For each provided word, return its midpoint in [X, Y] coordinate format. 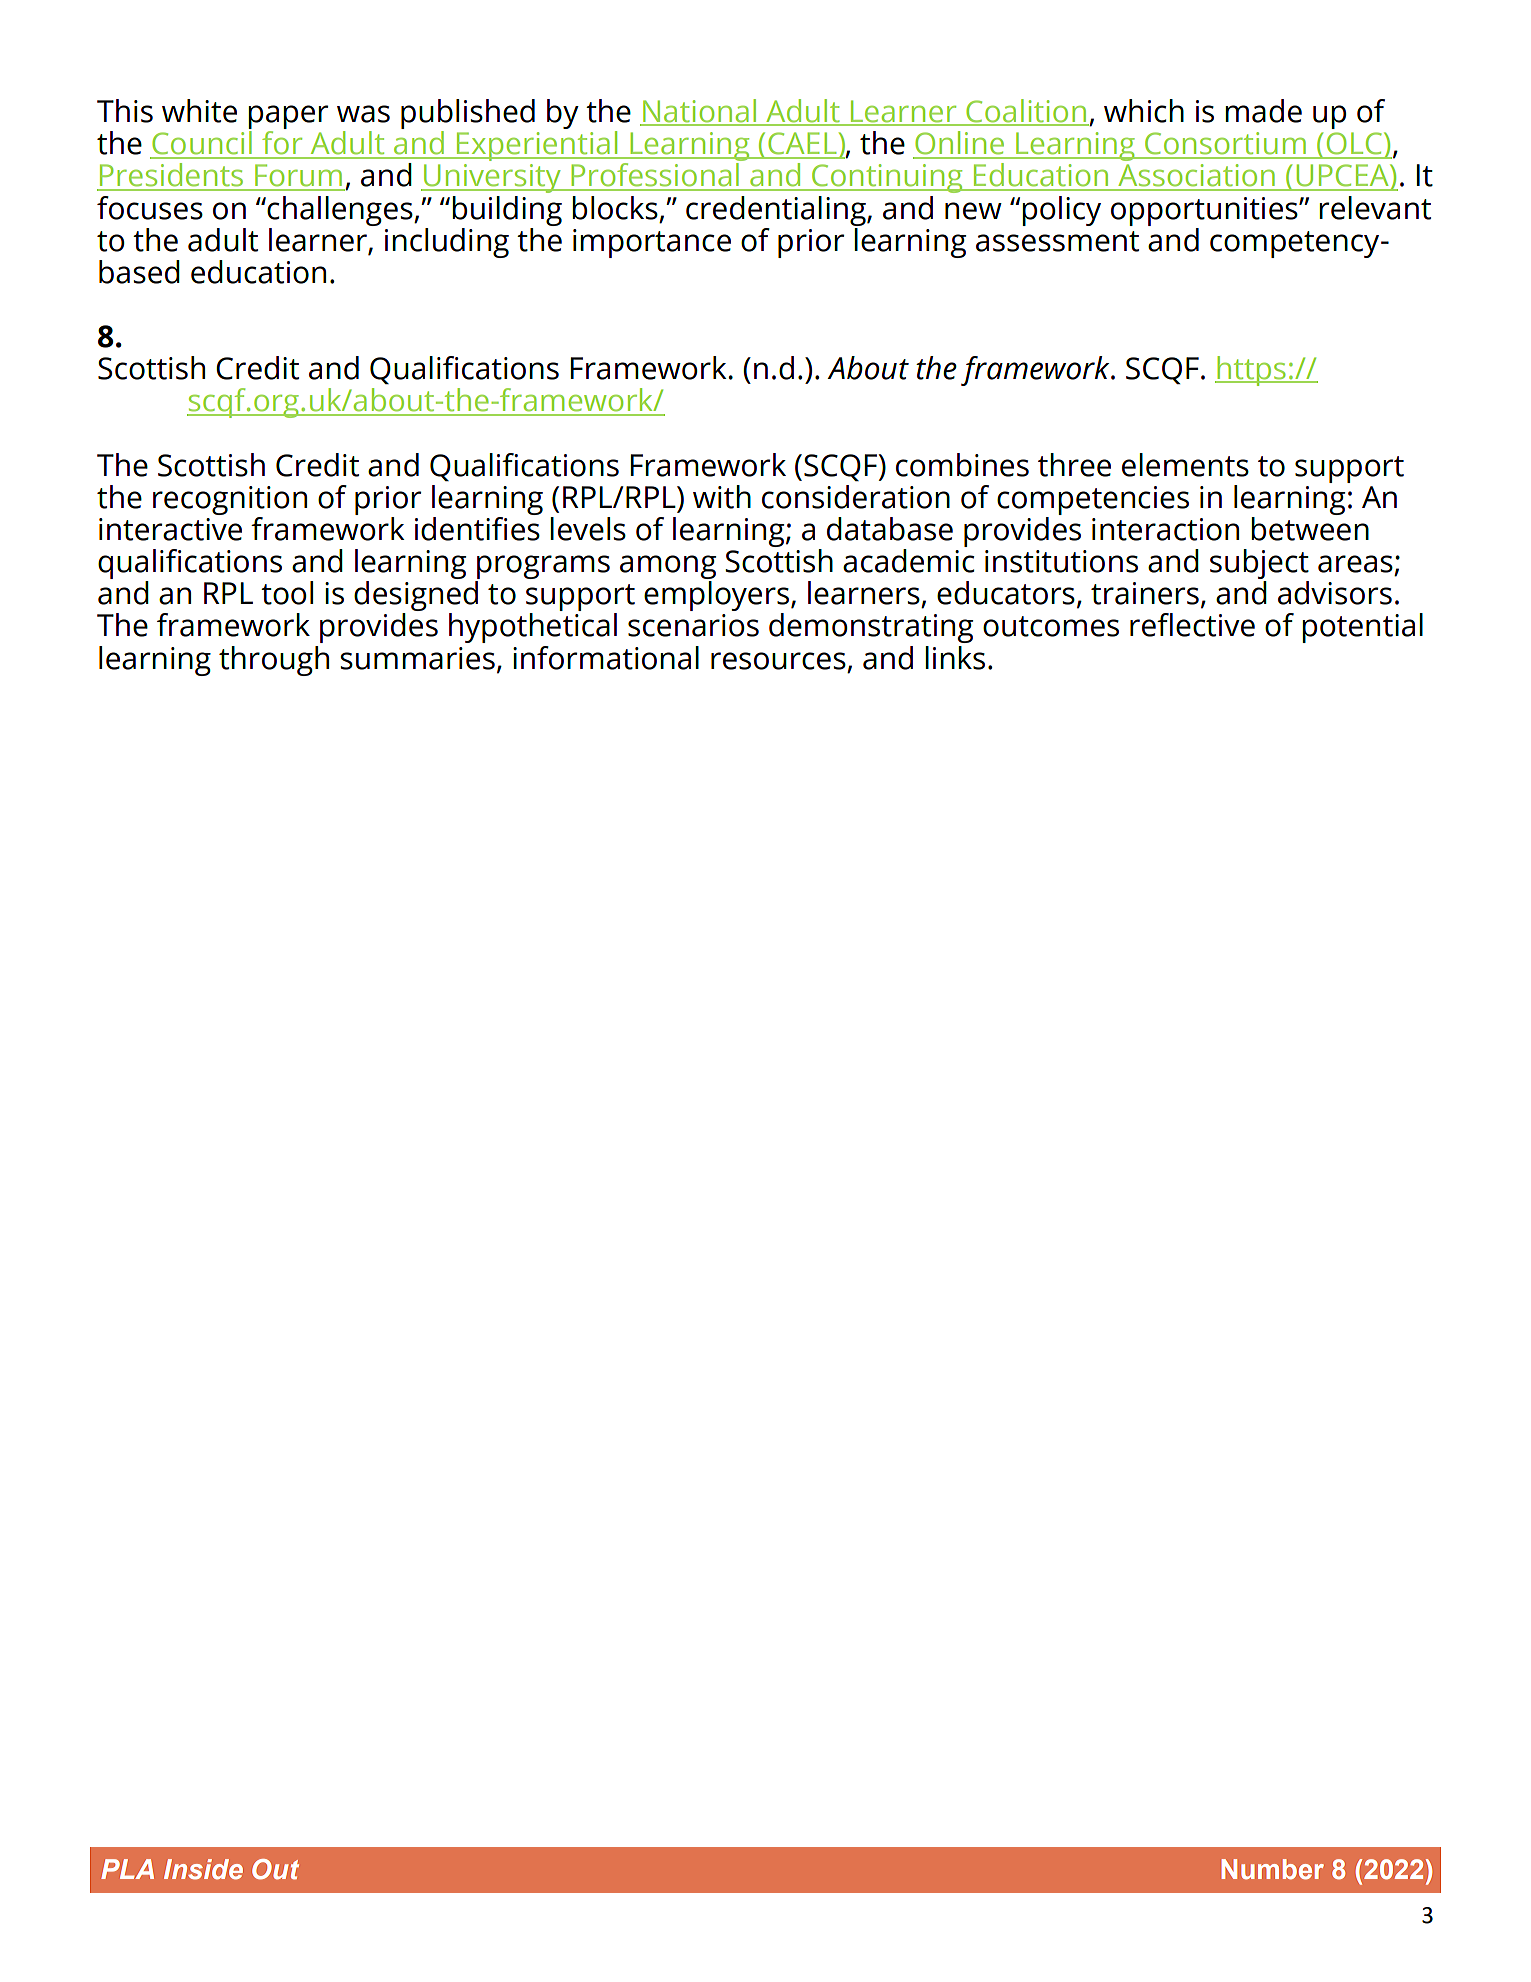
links [955, 658]
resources [778, 661]
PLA [127, 1869]
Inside [203, 1869]
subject [1259, 565]
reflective [1192, 625]
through [274, 661]
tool [287, 593]
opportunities [1205, 211]
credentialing [777, 211]
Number [1272, 1869]
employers [716, 597]
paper [288, 118]
